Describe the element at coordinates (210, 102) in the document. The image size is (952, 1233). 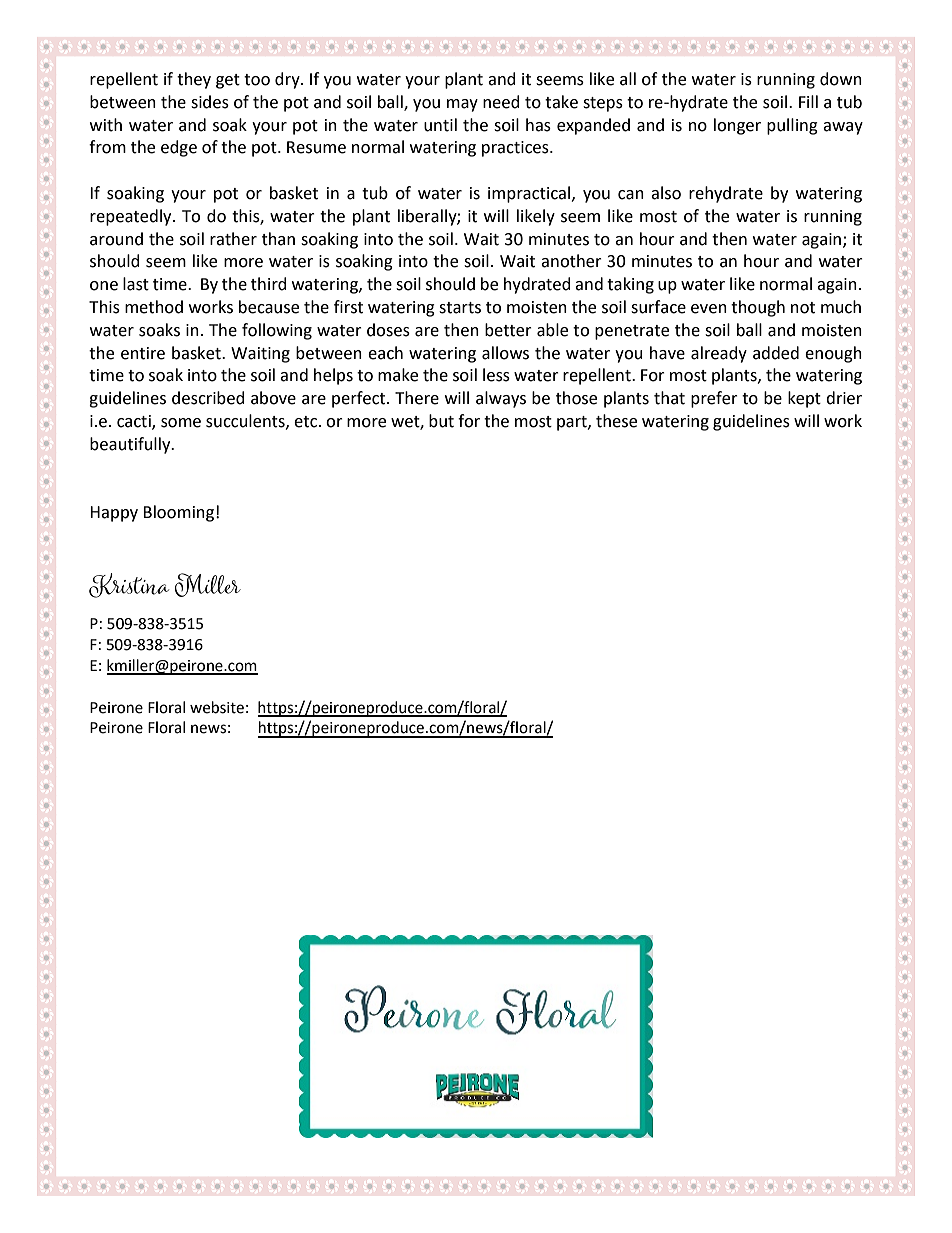
I see `sides` at that location.
